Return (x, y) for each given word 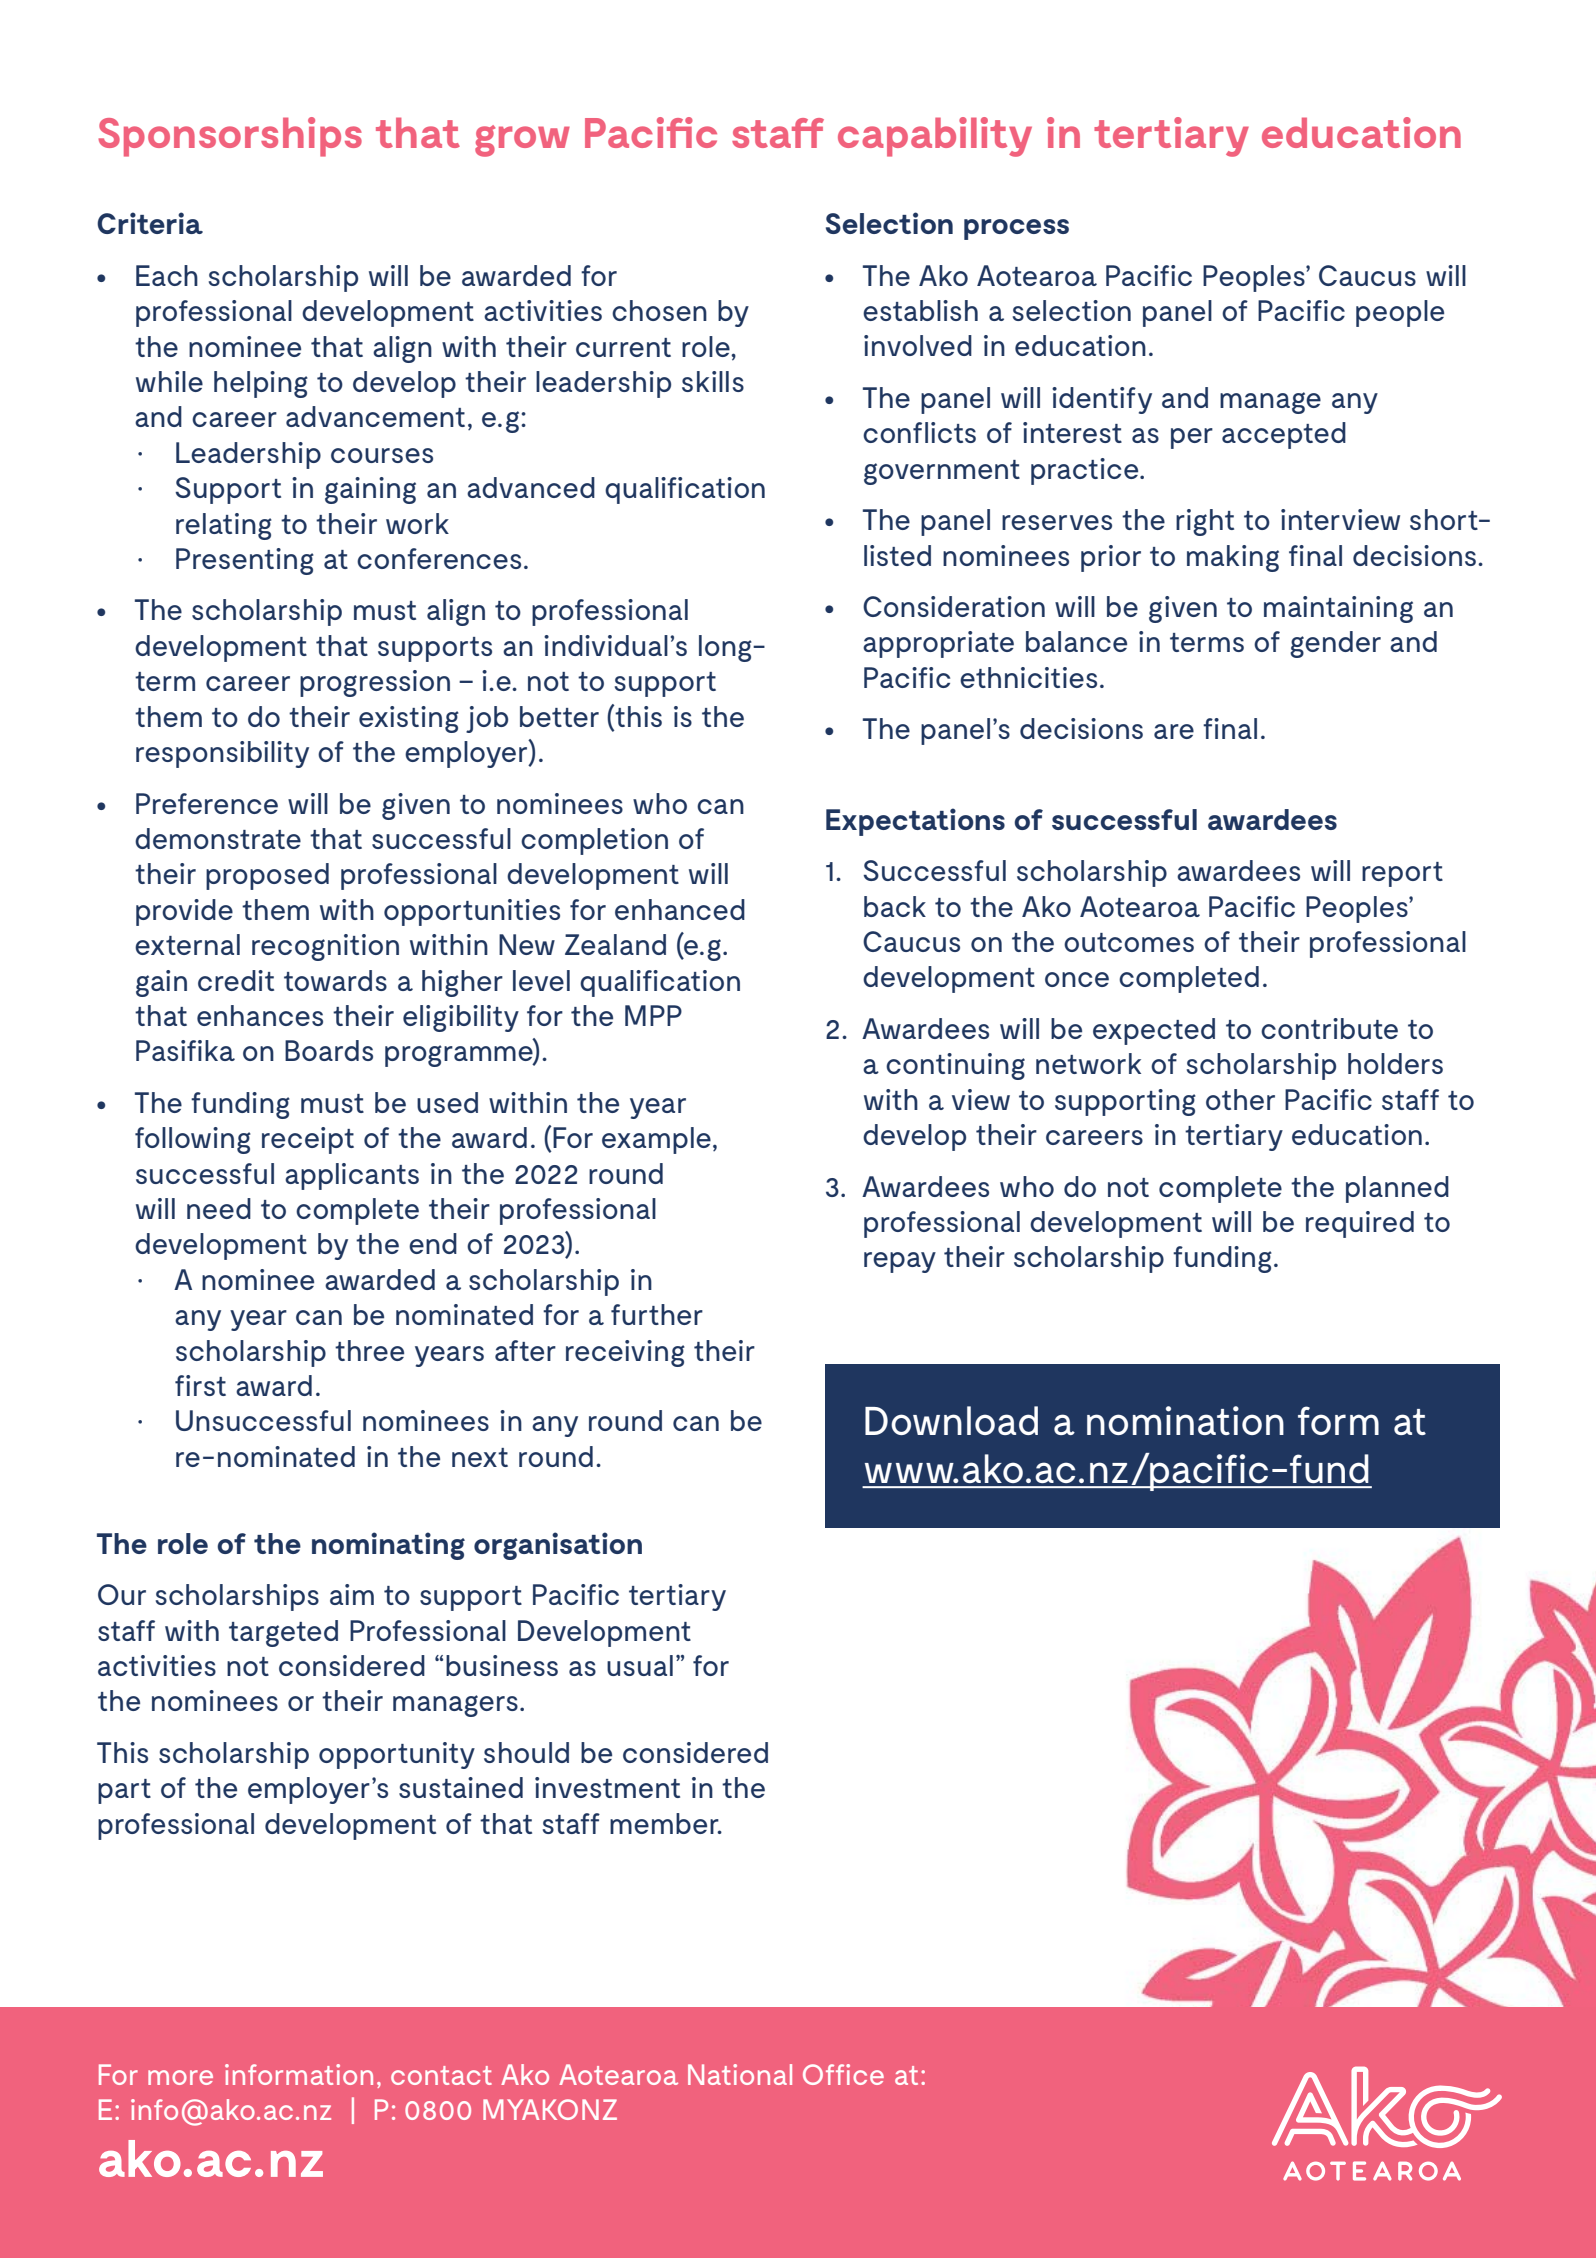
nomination (1185, 1420)
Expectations (915, 822)
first (200, 1385)
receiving (625, 1353)
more (180, 2077)
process (1016, 229)
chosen (659, 310)
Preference (207, 803)
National (740, 2074)
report (1402, 874)
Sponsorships (230, 137)
